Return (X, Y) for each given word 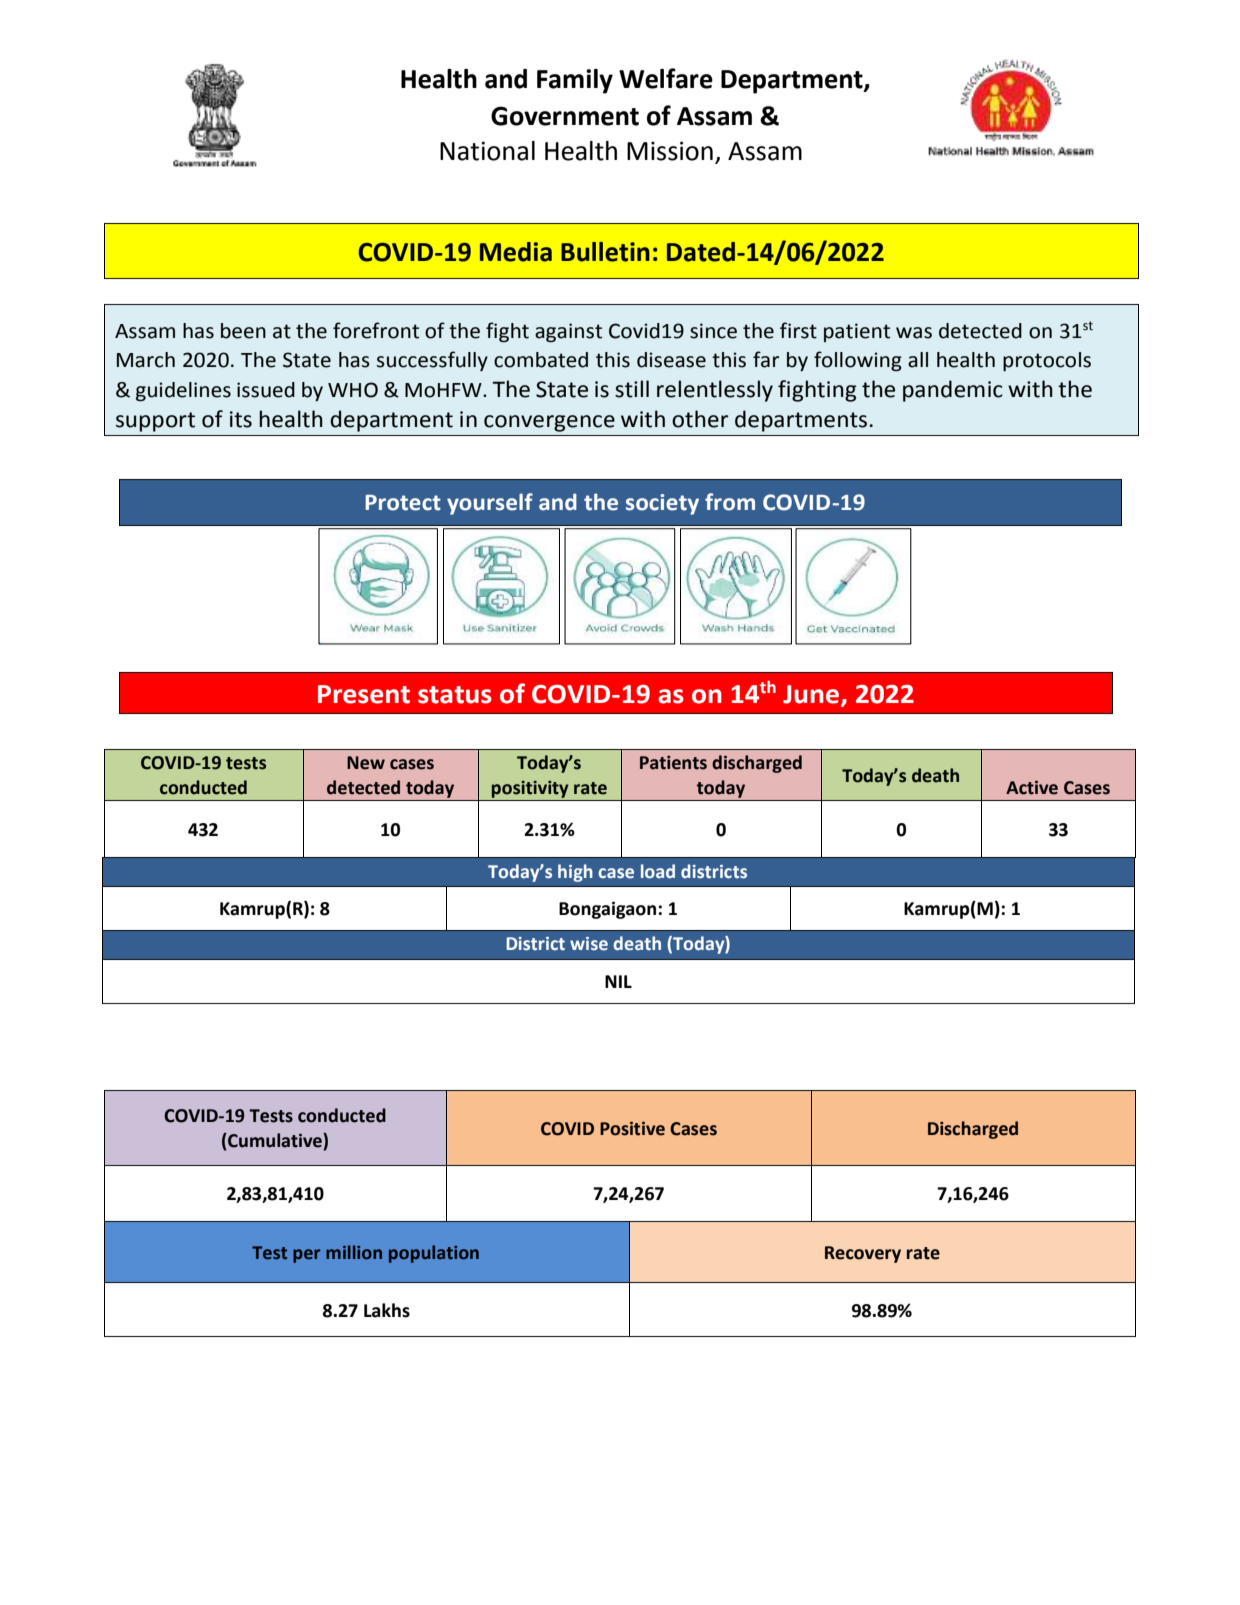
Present (364, 694)
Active (1032, 787)
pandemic (953, 391)
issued (266, 390)
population (434, 1254)
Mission (670, 151)
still (632, 389)
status (455, 695)
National (487, 151)
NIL (618, 981)
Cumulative (275, 1141)
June (812, 695)
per (306, 1256)
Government (565, 116)
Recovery (863, 1254)
